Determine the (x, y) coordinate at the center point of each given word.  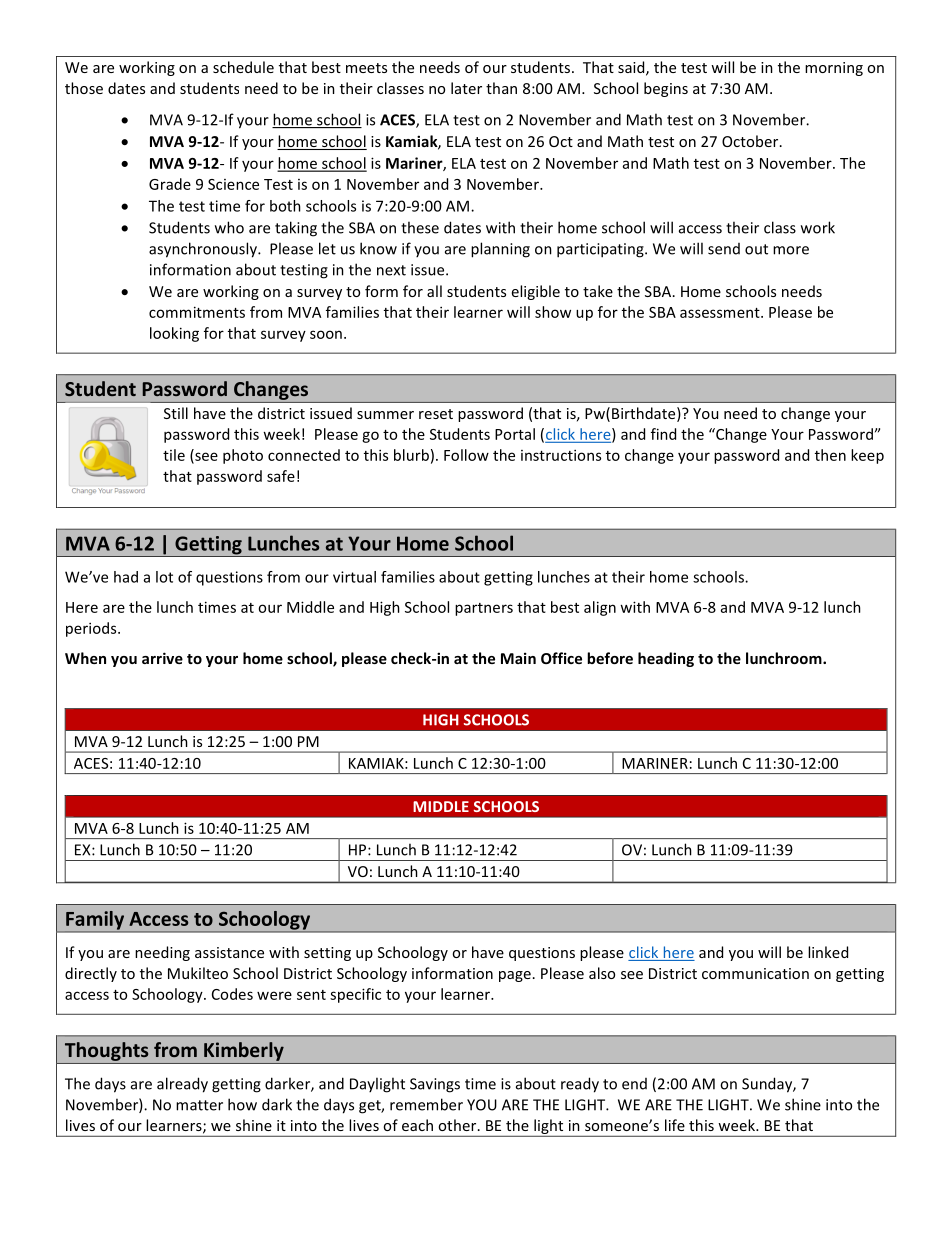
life (675, 1125)
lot (164, 577)
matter (199, 1105)
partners (484, 609)
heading (666, 659)
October (751, 141)
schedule (243, 67)
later (466, 88)
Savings (435, 1085)
